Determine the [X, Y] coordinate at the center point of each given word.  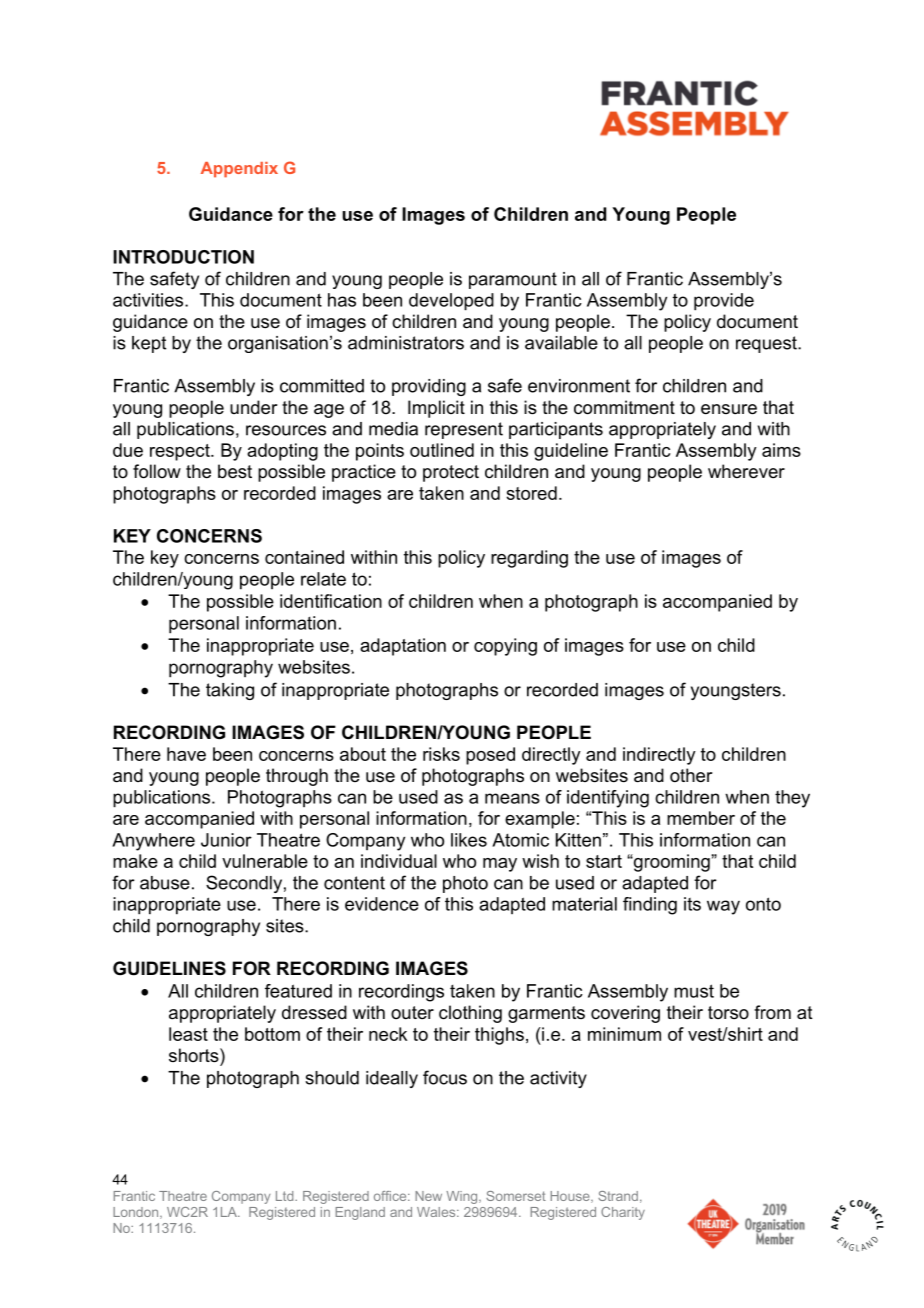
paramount [513, 280]
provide [724, 302]
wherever [746, 471]
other [691, 775]
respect [181, 452]
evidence [382, 904]
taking [230, 691]
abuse [165, 883]
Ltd [286, 1196]
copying [505, 647]
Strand [618, 1196]
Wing [463, 1197]
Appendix [239, 170]
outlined [442, 450]
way [723, 907]
